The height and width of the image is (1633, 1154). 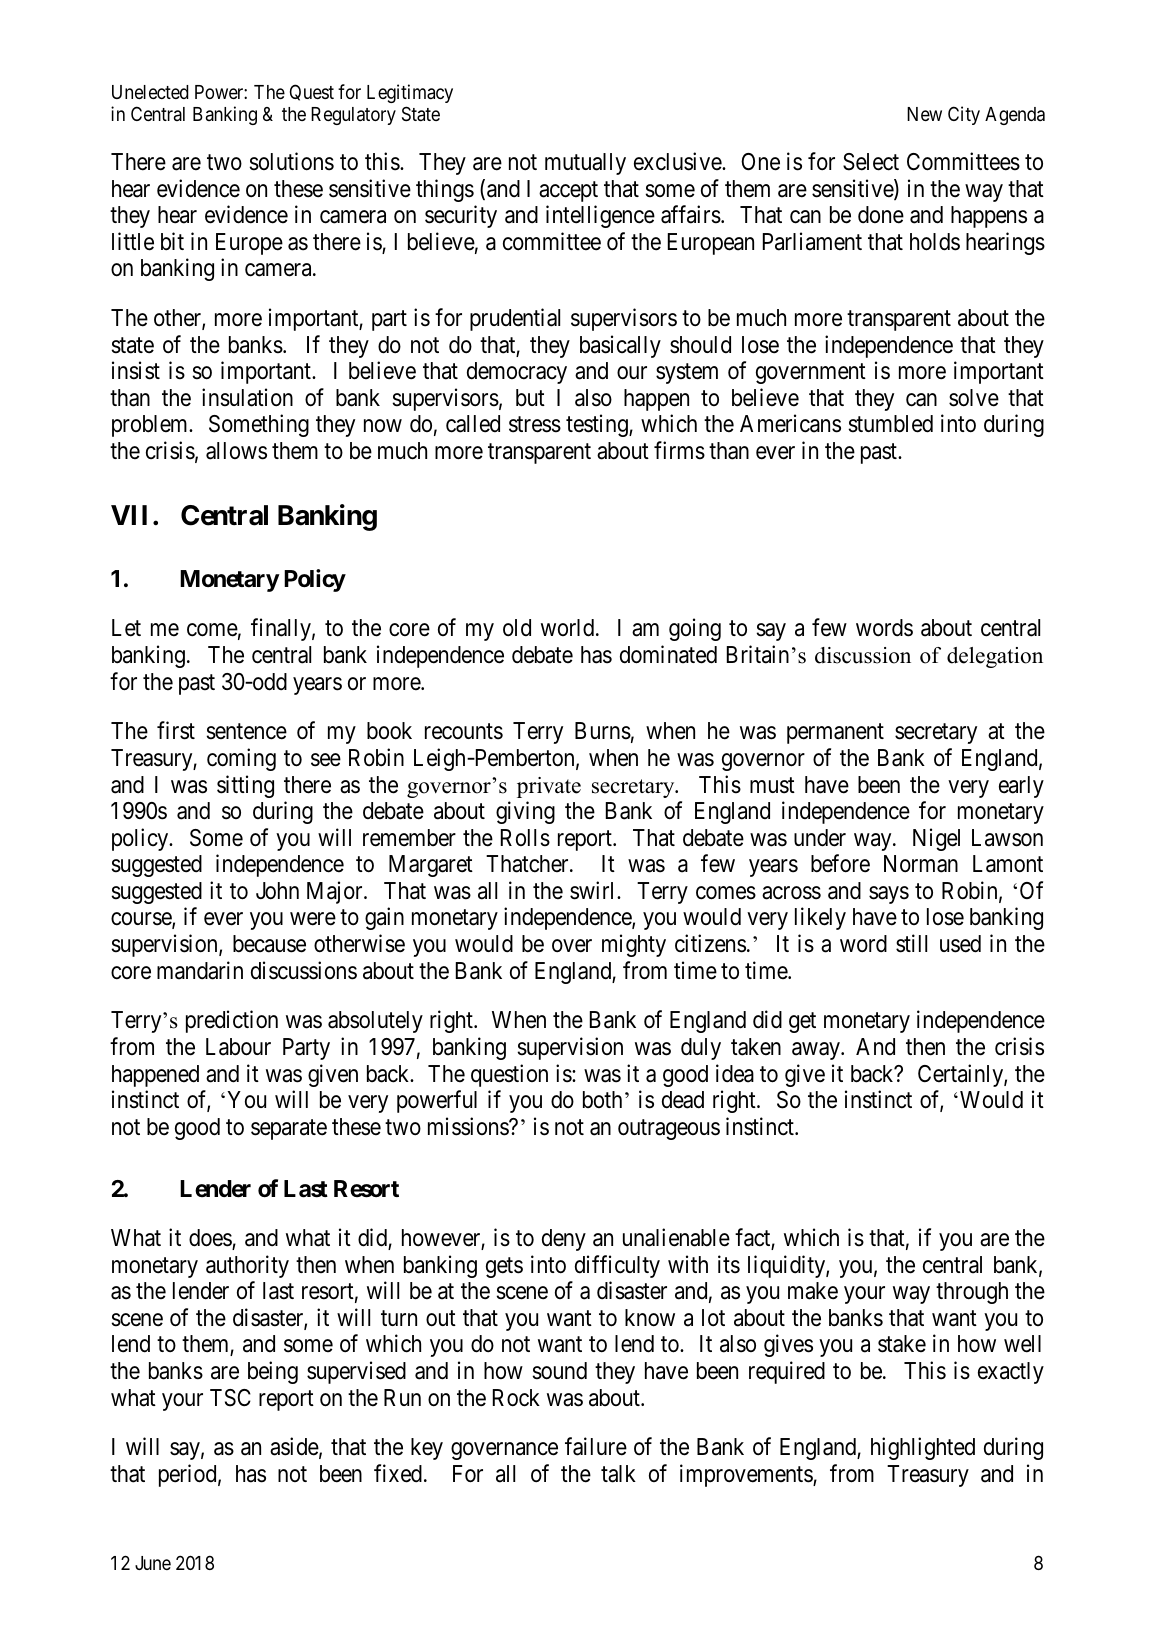 I want to click on highlighted, so click(x=923, y=1448).
